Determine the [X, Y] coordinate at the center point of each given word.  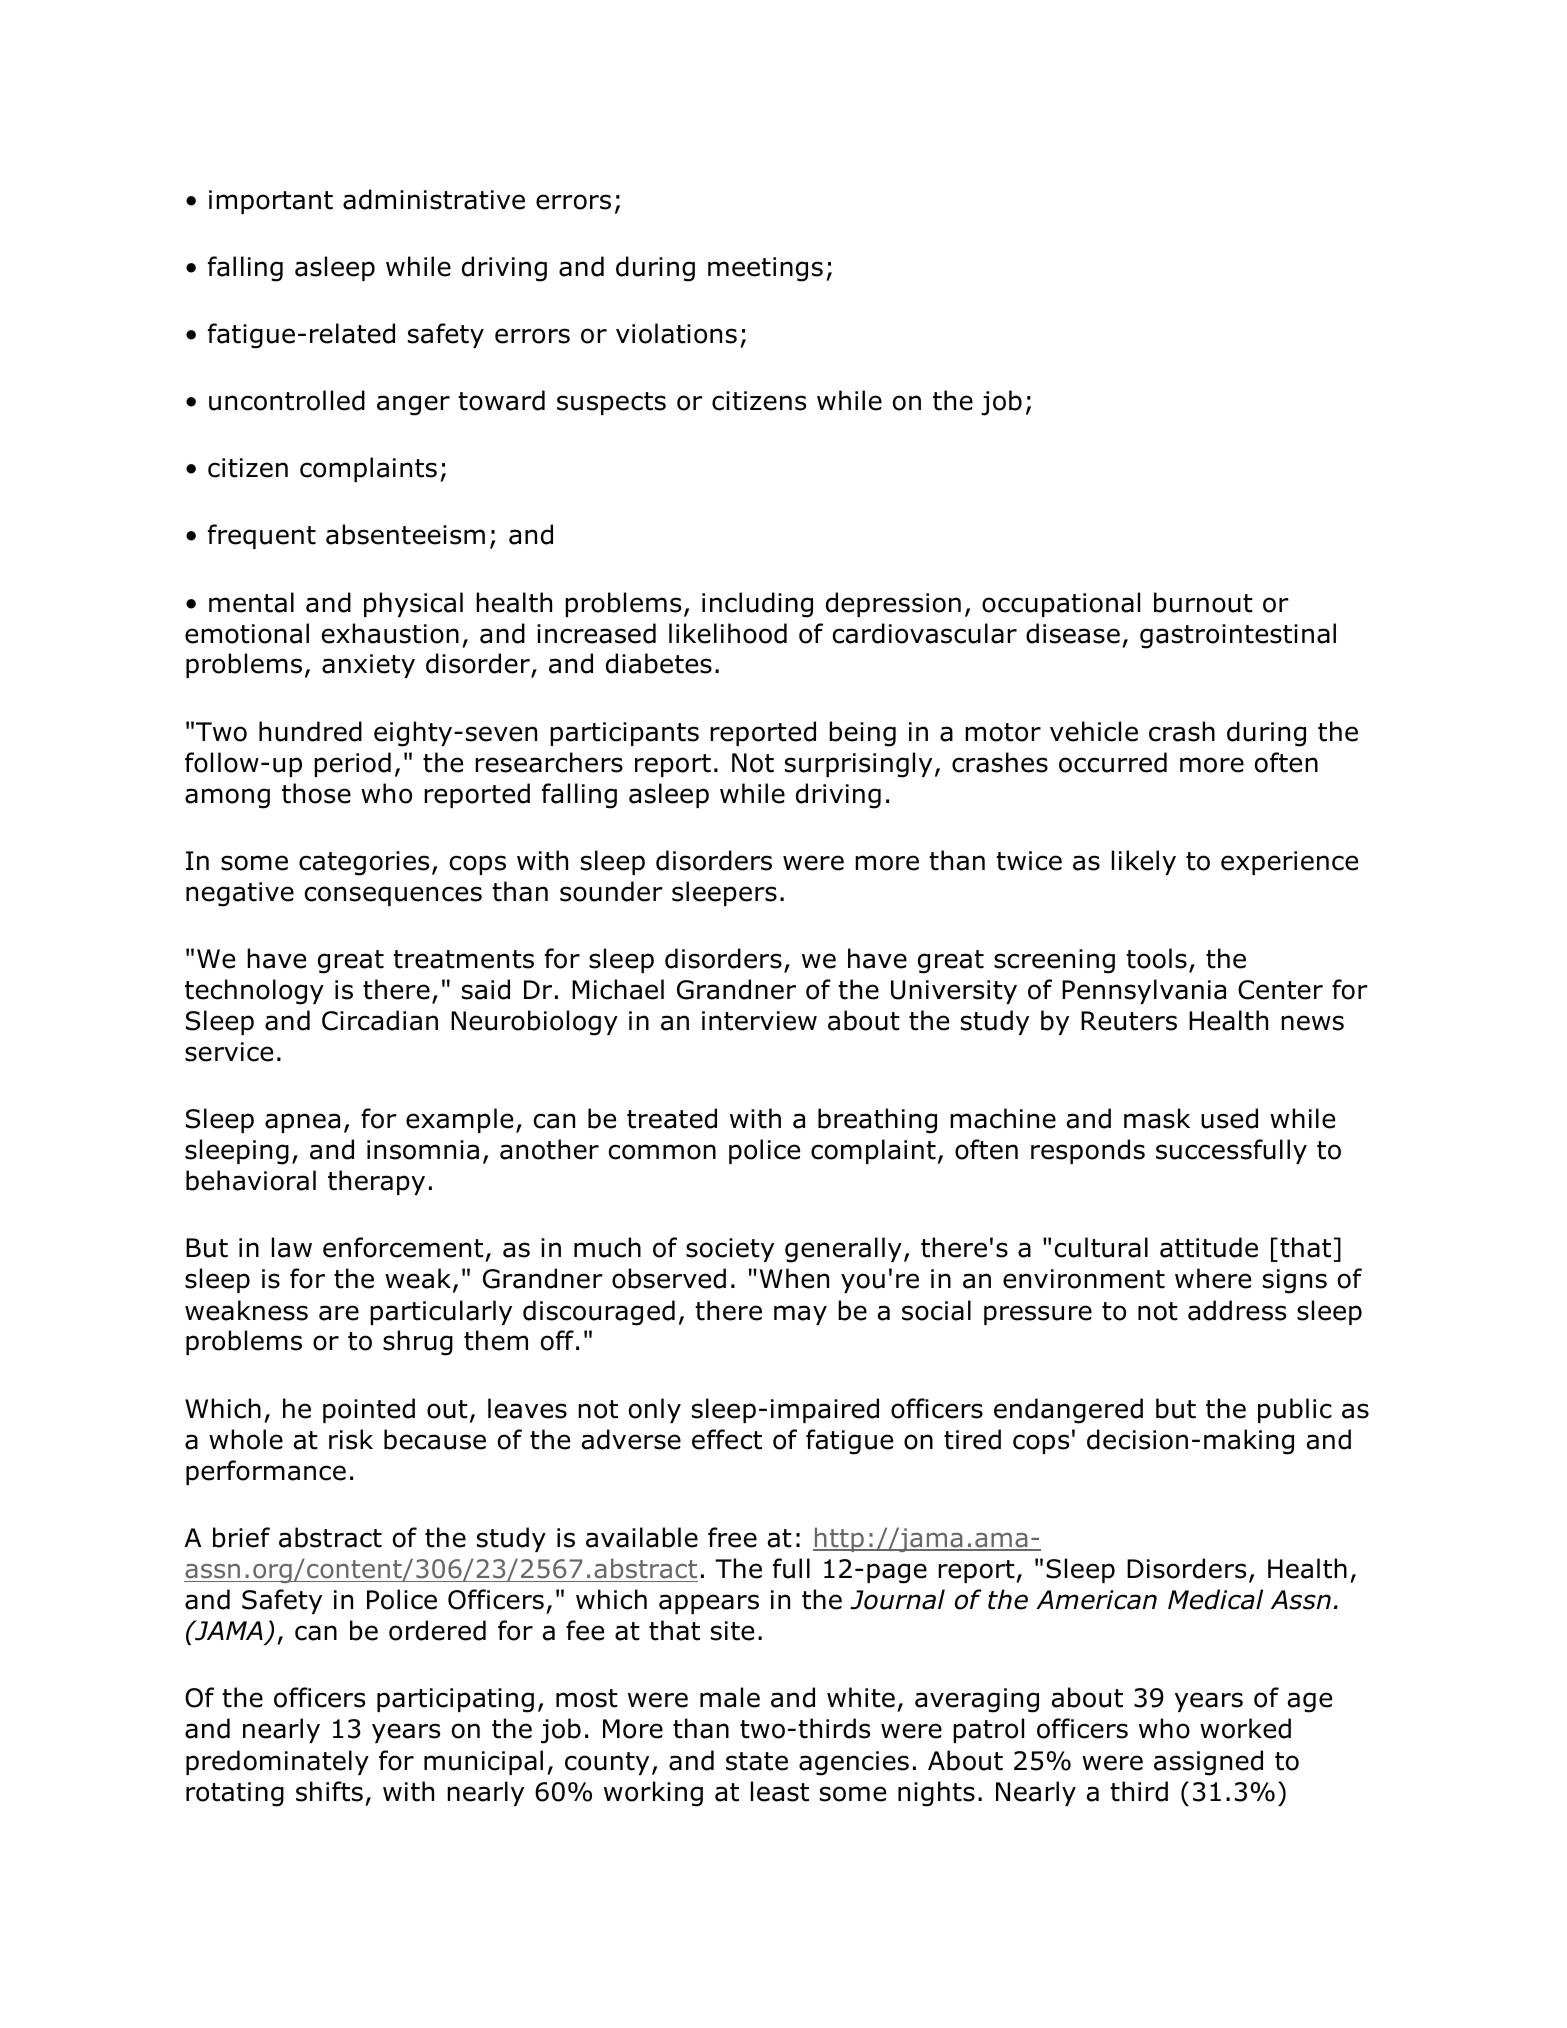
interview [759, 1021]
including [757, 605]
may [800, 1315]
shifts [329, 1791]
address [1237, 1310]
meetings [765, 269]
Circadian [380, 1020]
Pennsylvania [1144, 991]
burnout [1203, 602]
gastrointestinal [1238, 636]
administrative [434, 199]
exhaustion [390, 633]
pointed [369, 1410]
